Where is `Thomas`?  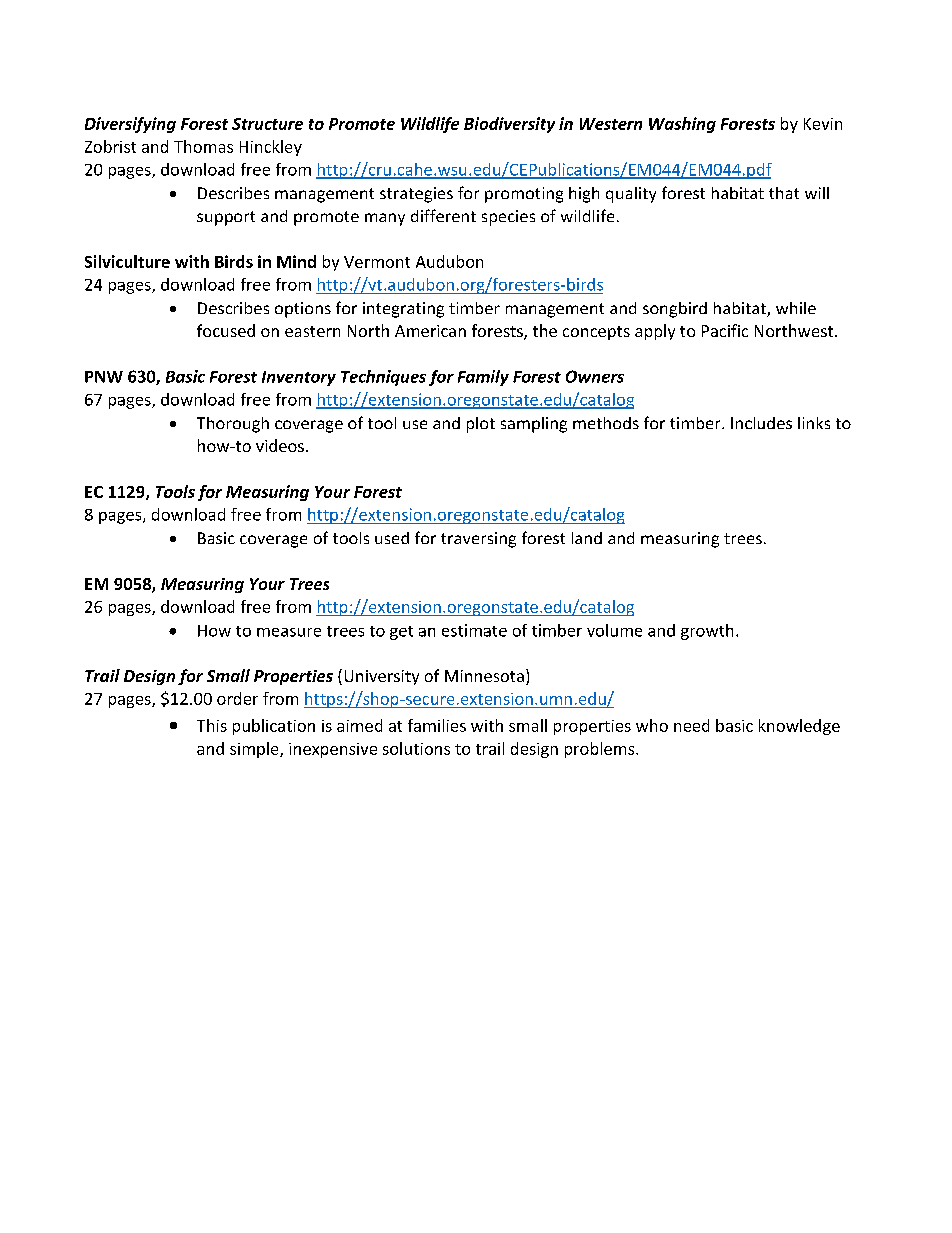
Thomas is located at coordinates (203, 146).
